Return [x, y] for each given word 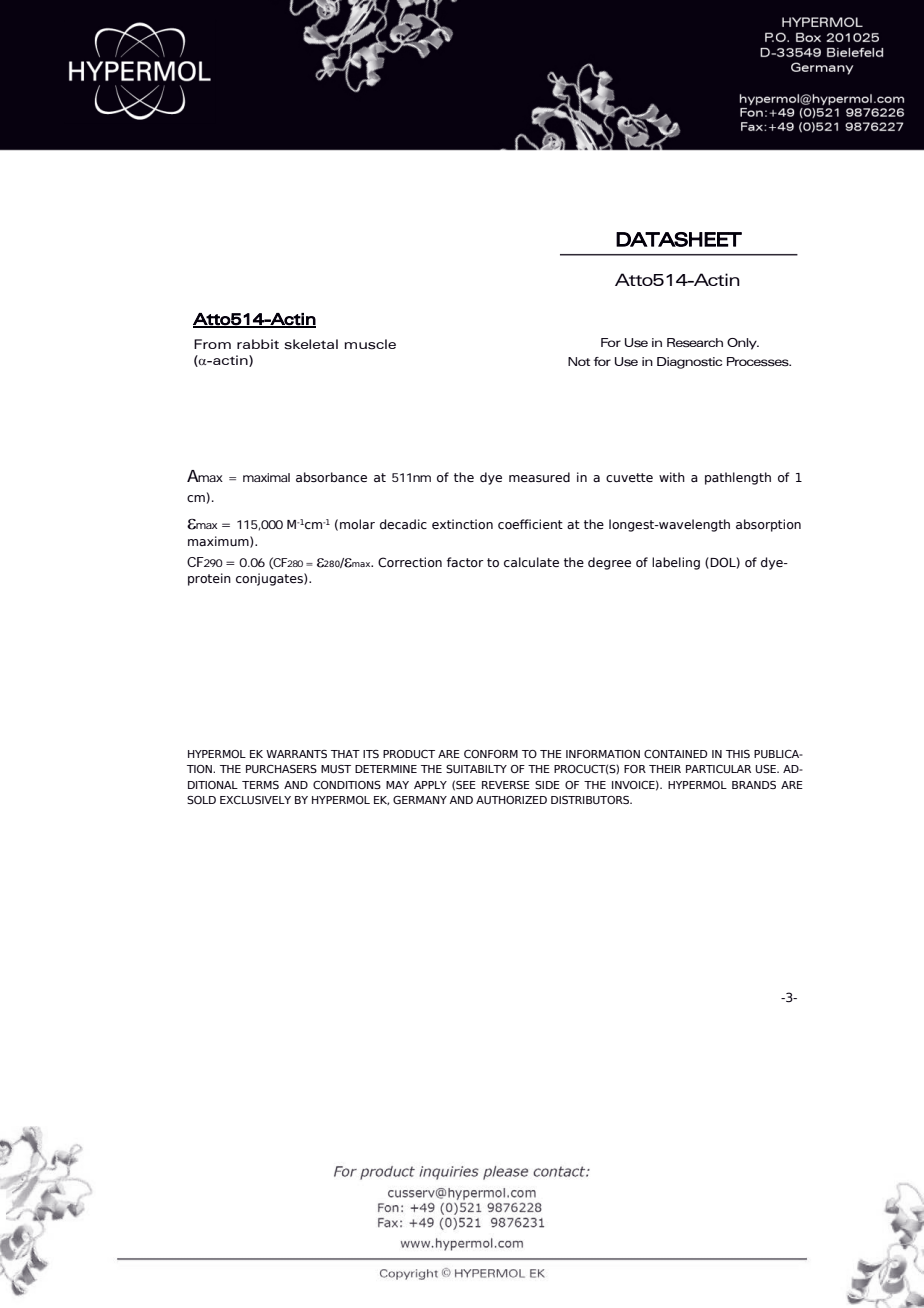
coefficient [530, 524]
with [672, 477]
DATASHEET [679, 239]
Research [695, 343]
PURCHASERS [281, 769]
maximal [266, 477]
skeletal [311, 344]
